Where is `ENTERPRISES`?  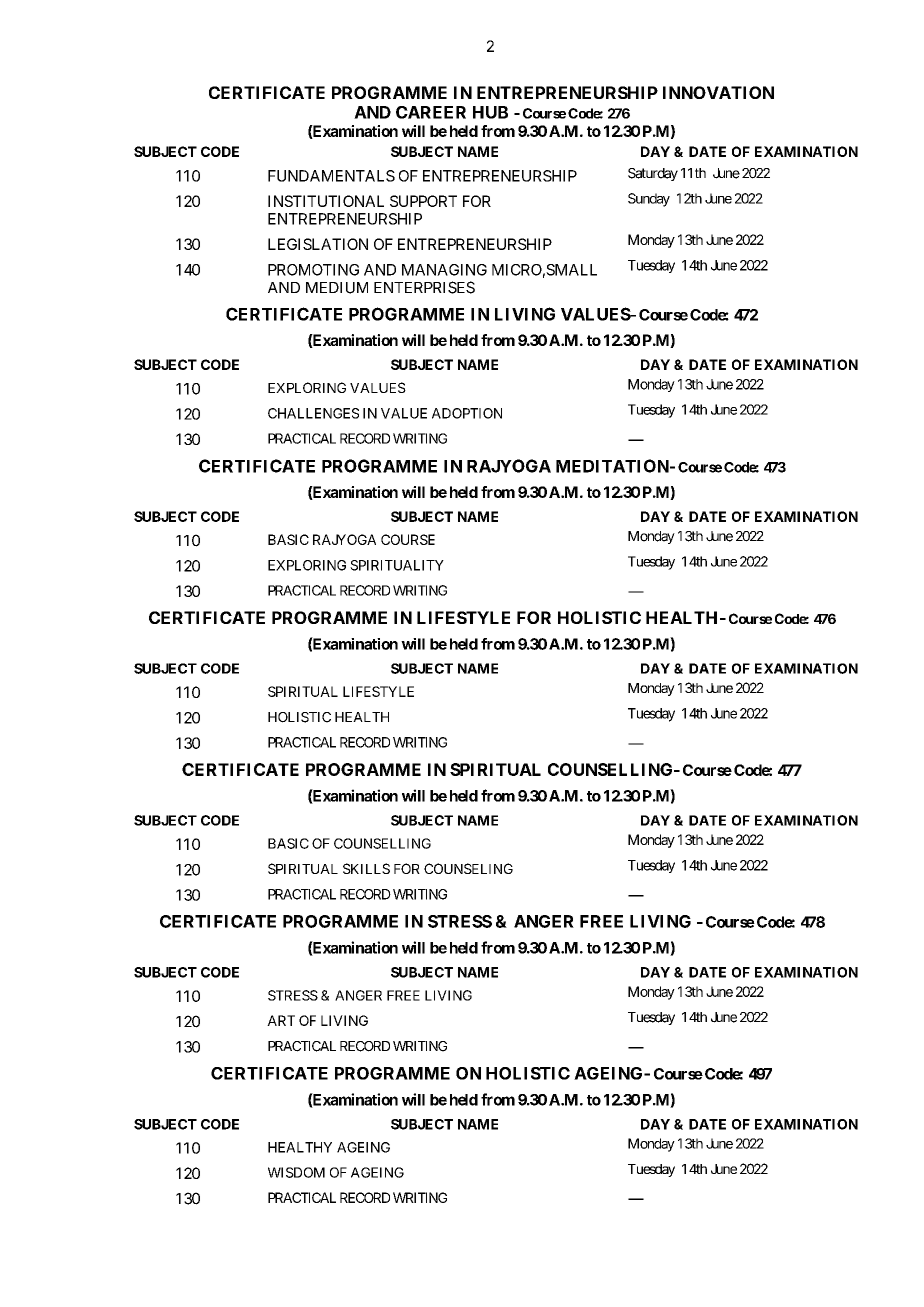
ENTERPRISES is located at coordinates (424, 287).
